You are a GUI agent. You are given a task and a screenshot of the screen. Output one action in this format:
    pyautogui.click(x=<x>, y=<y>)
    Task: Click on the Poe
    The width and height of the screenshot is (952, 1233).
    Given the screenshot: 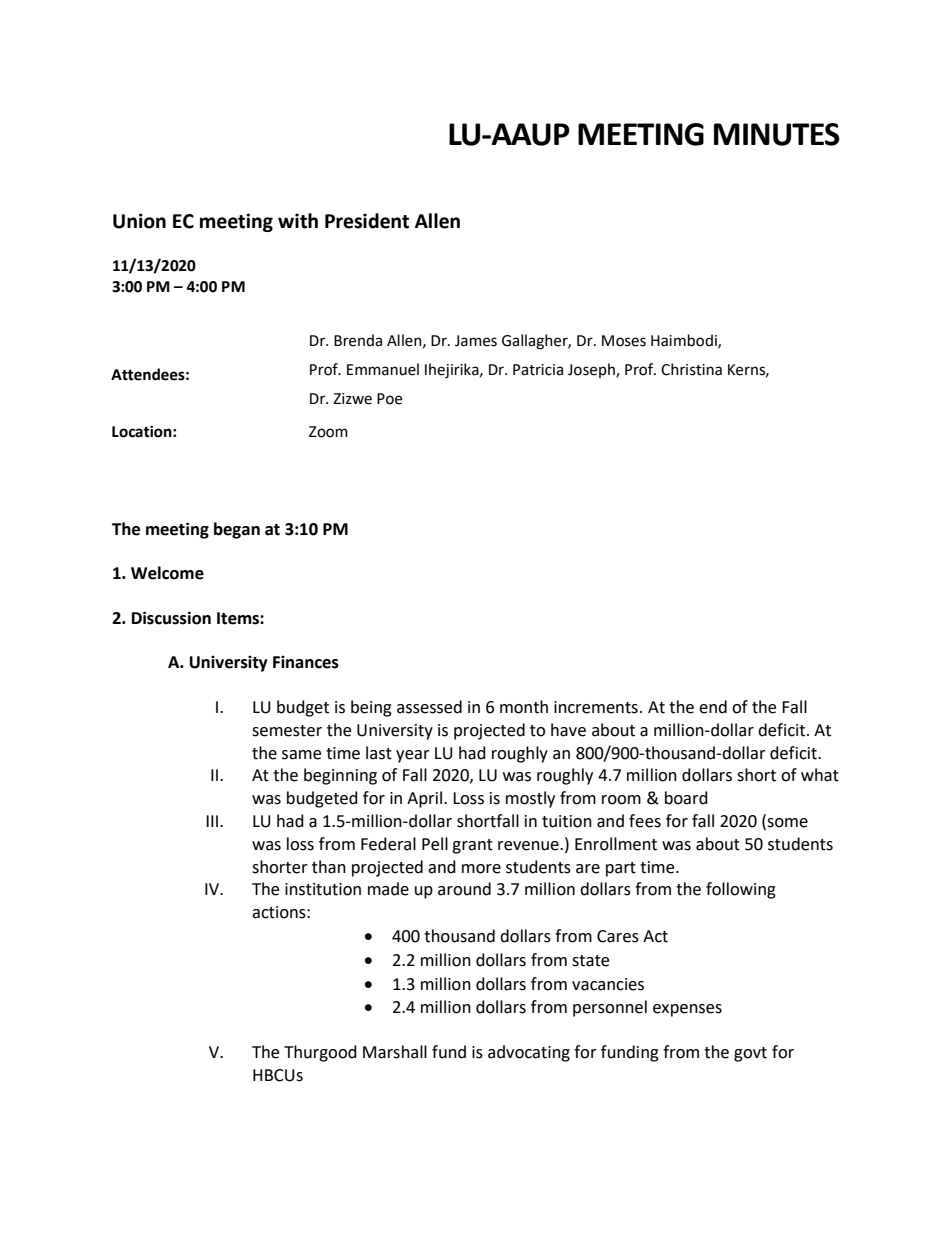 What is the action you would take?
    pyautogui.click(x=389, y=399)
